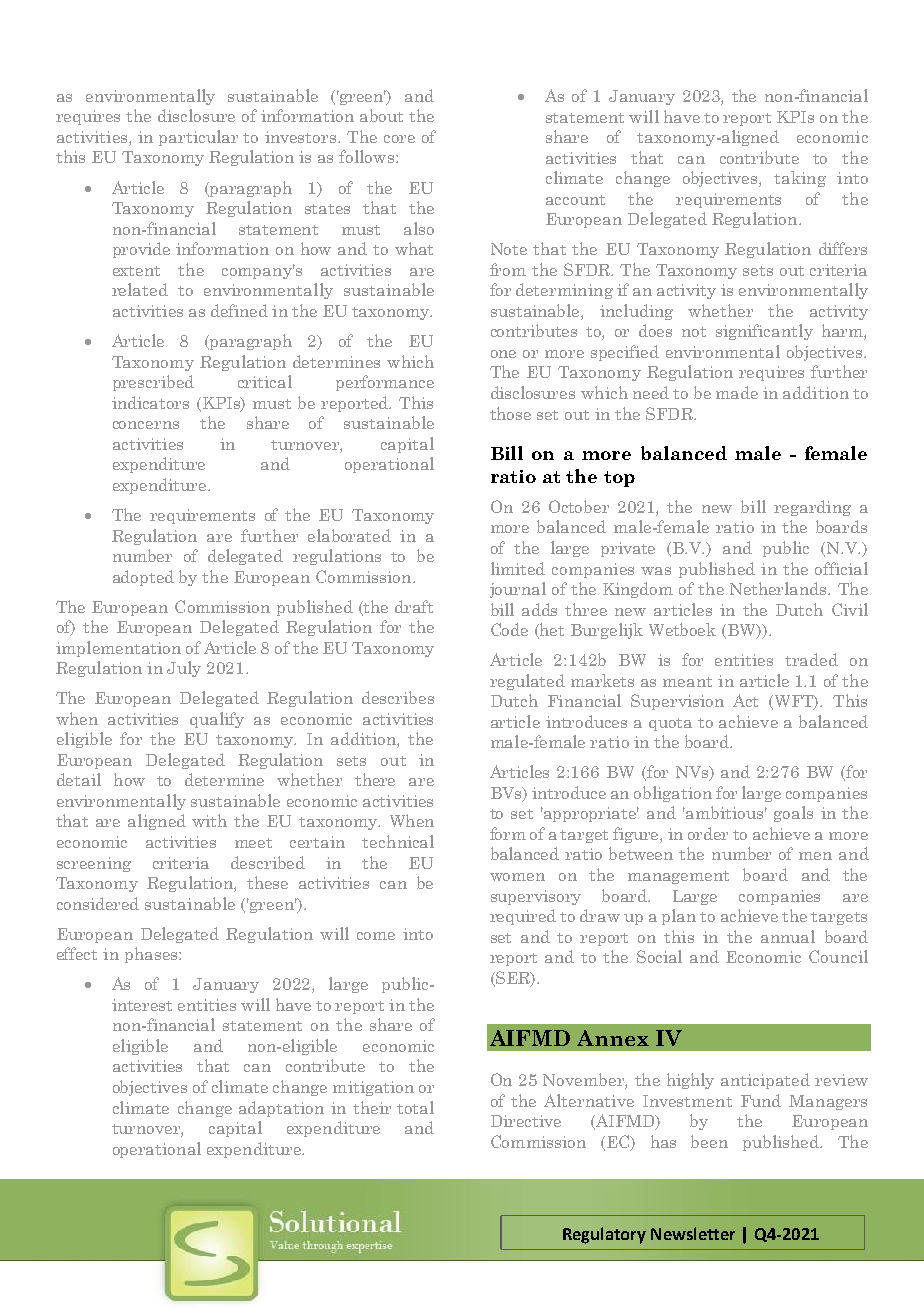 This screenshot has width=924, height=1308. What do you see at coordinates (812, 508) in the screenshot?
I see `regarding` at bounding box center [812, 508].
